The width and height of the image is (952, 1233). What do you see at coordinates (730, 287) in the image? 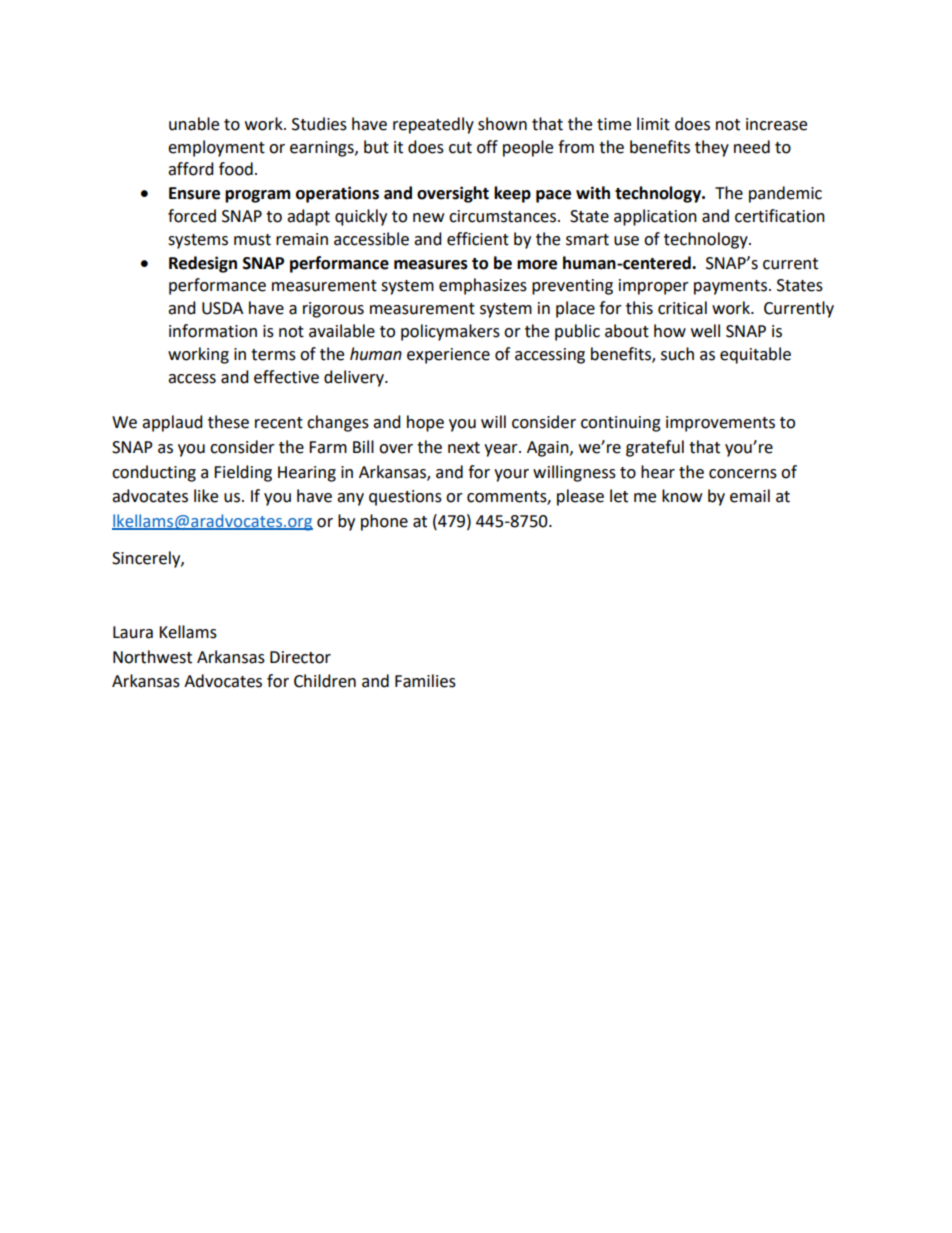
I see `payments` at bounding box center [730, 287].
